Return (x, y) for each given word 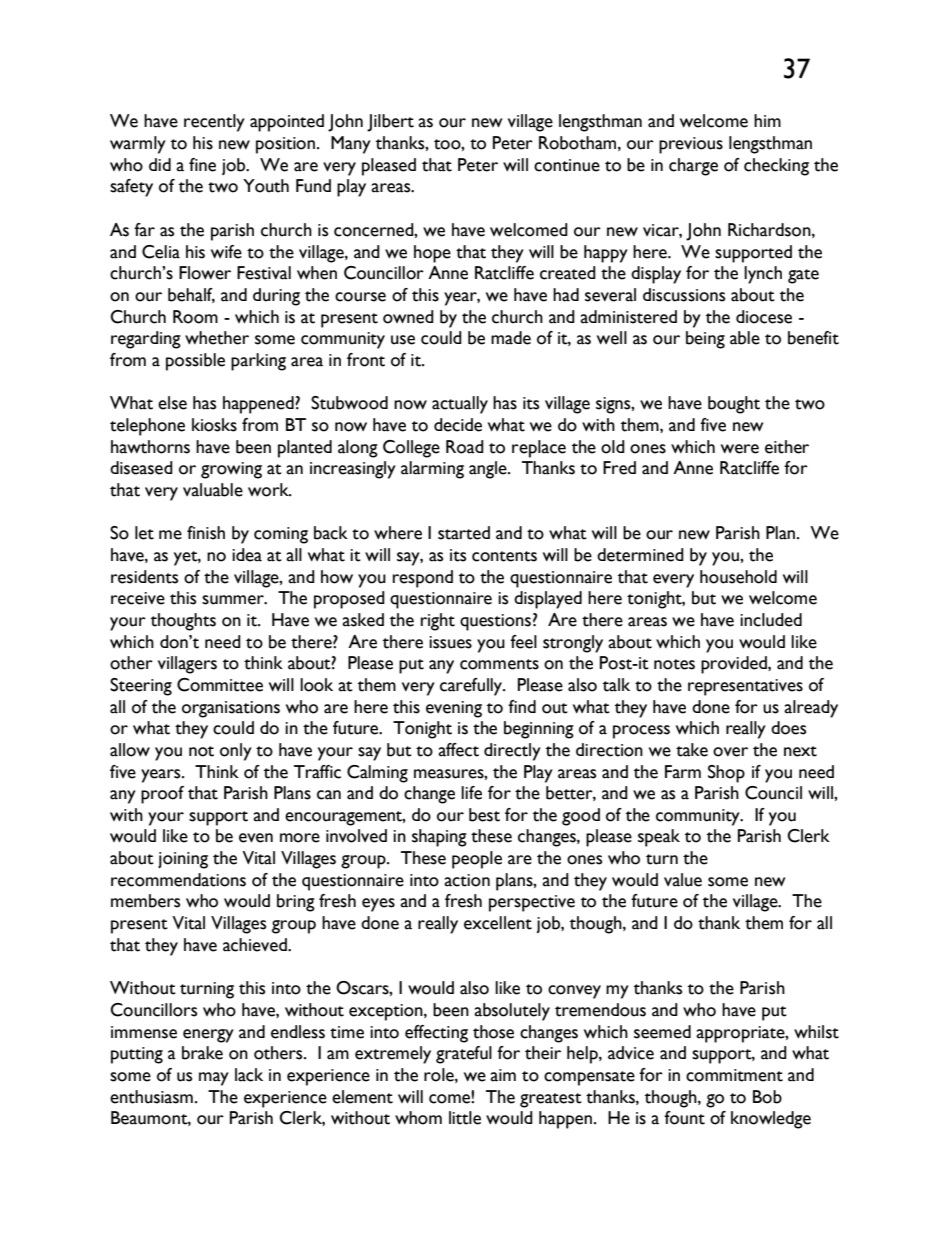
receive (138, 598)
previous (691, 145)
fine (202, 165)
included (771, 620)
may (214, 1079)
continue (567, 165)
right (438, 622)
